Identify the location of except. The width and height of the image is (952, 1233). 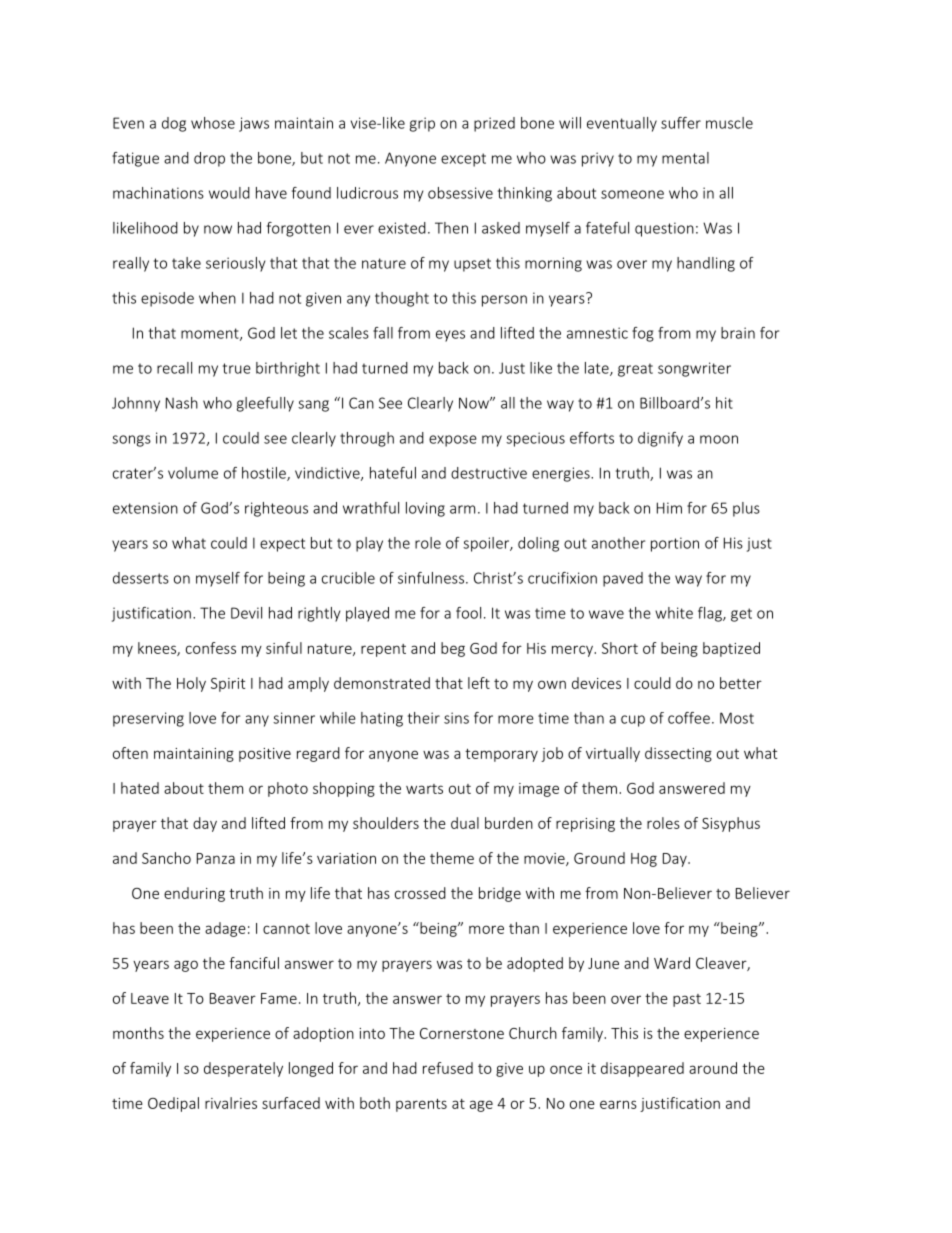
(463, 160).
